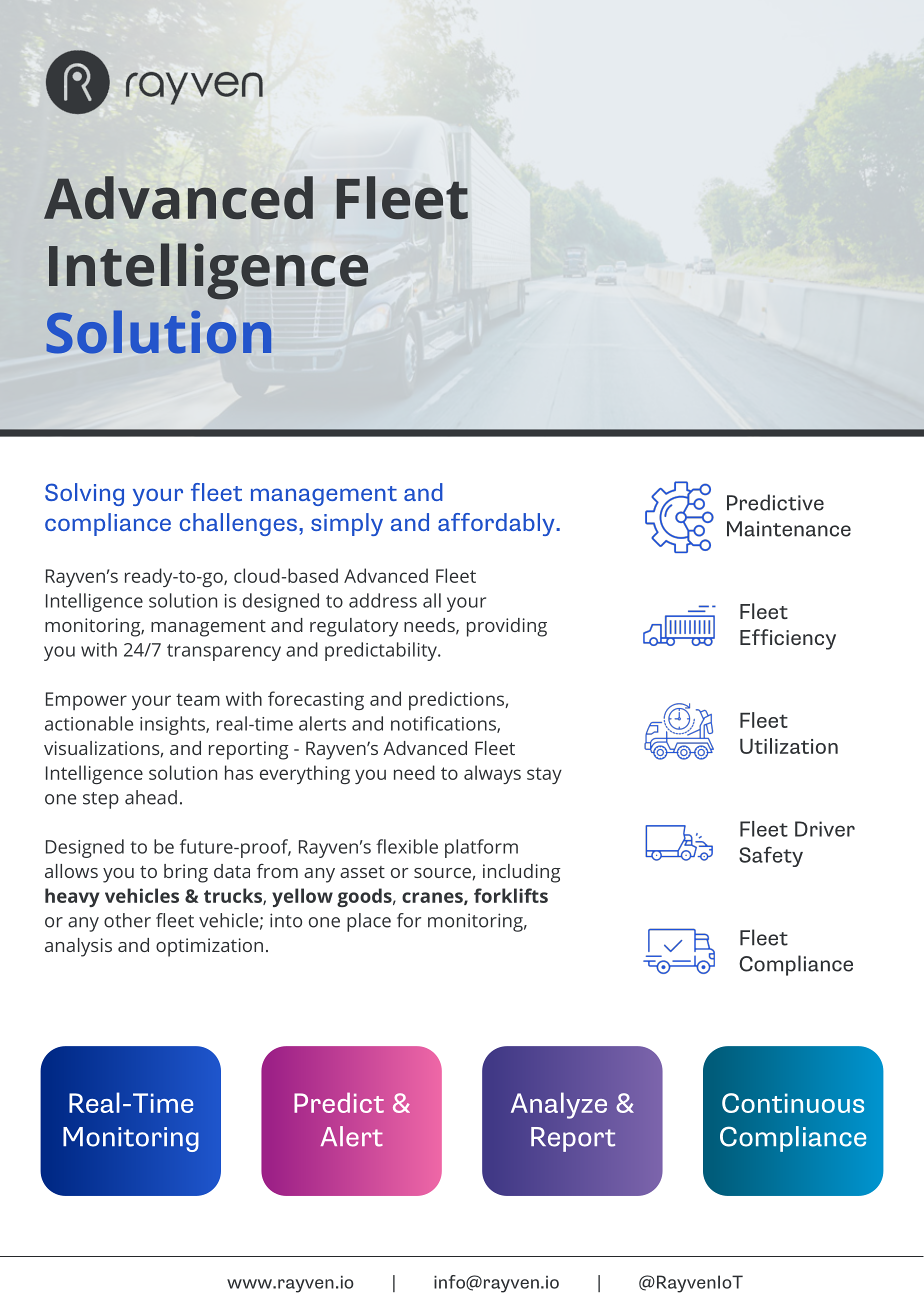  I want to click on Continuous, so click(793, 1103).
